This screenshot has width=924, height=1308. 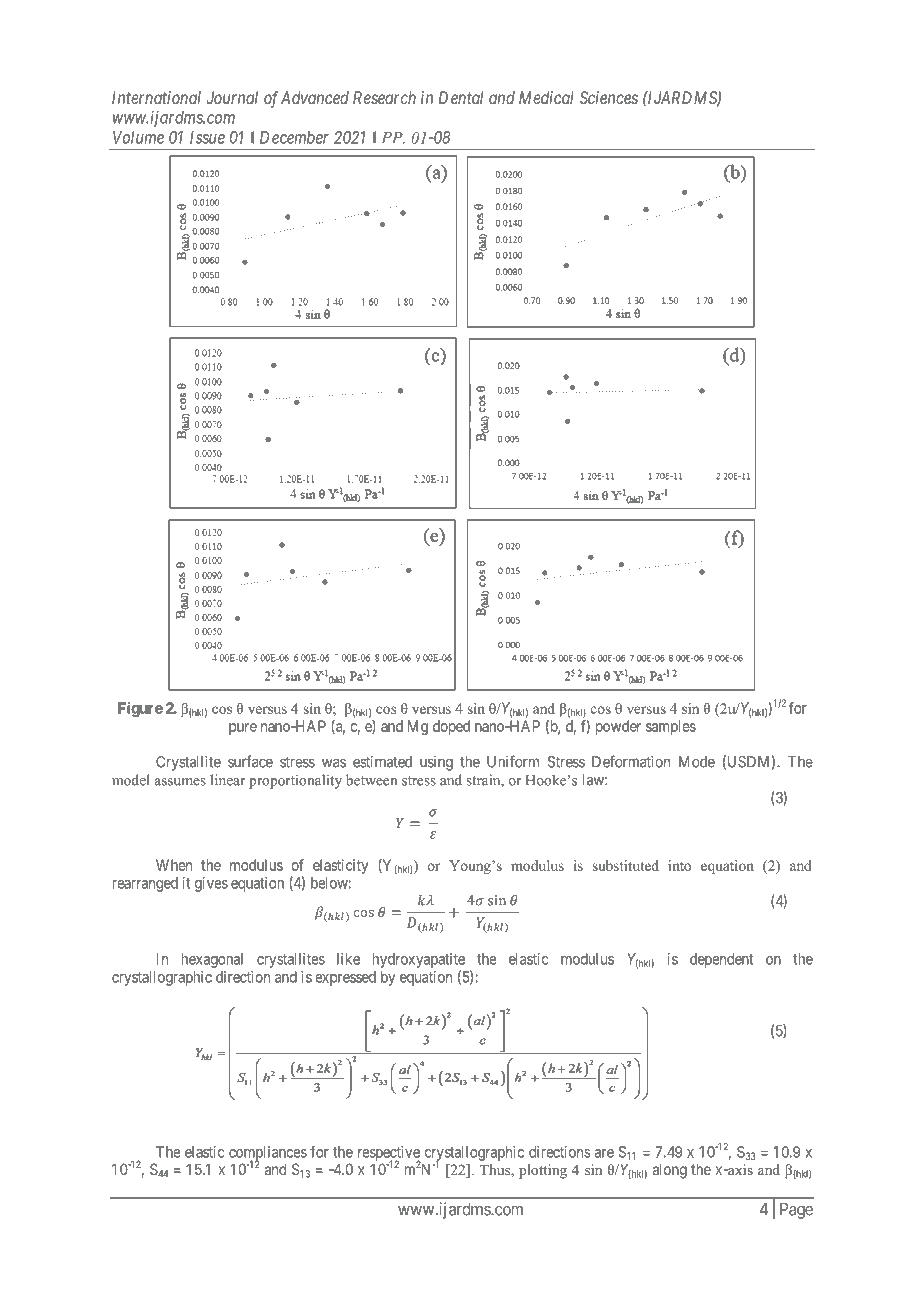 I want to click on Sciences, so click(x=609, y=97).
